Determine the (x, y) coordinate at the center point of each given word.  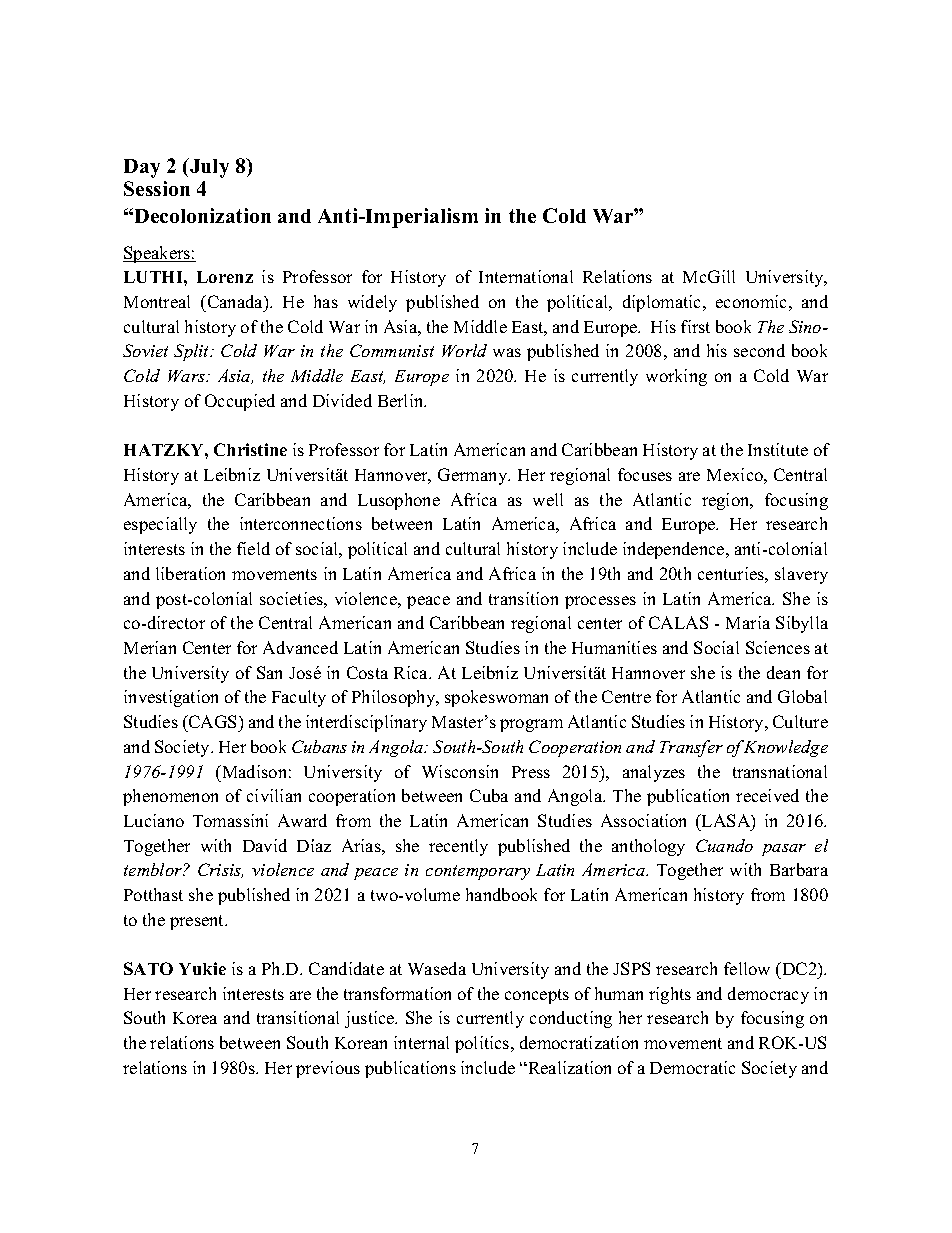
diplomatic (663, 303)
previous (328, 1069)
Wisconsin (460, 771)
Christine (250, 449)
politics (483, 1044)
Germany (474, 476)
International (526, 276)
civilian (274, 795)
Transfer (691, 748)
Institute (778, 449)
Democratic (692, 1067)
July (208, 168)
